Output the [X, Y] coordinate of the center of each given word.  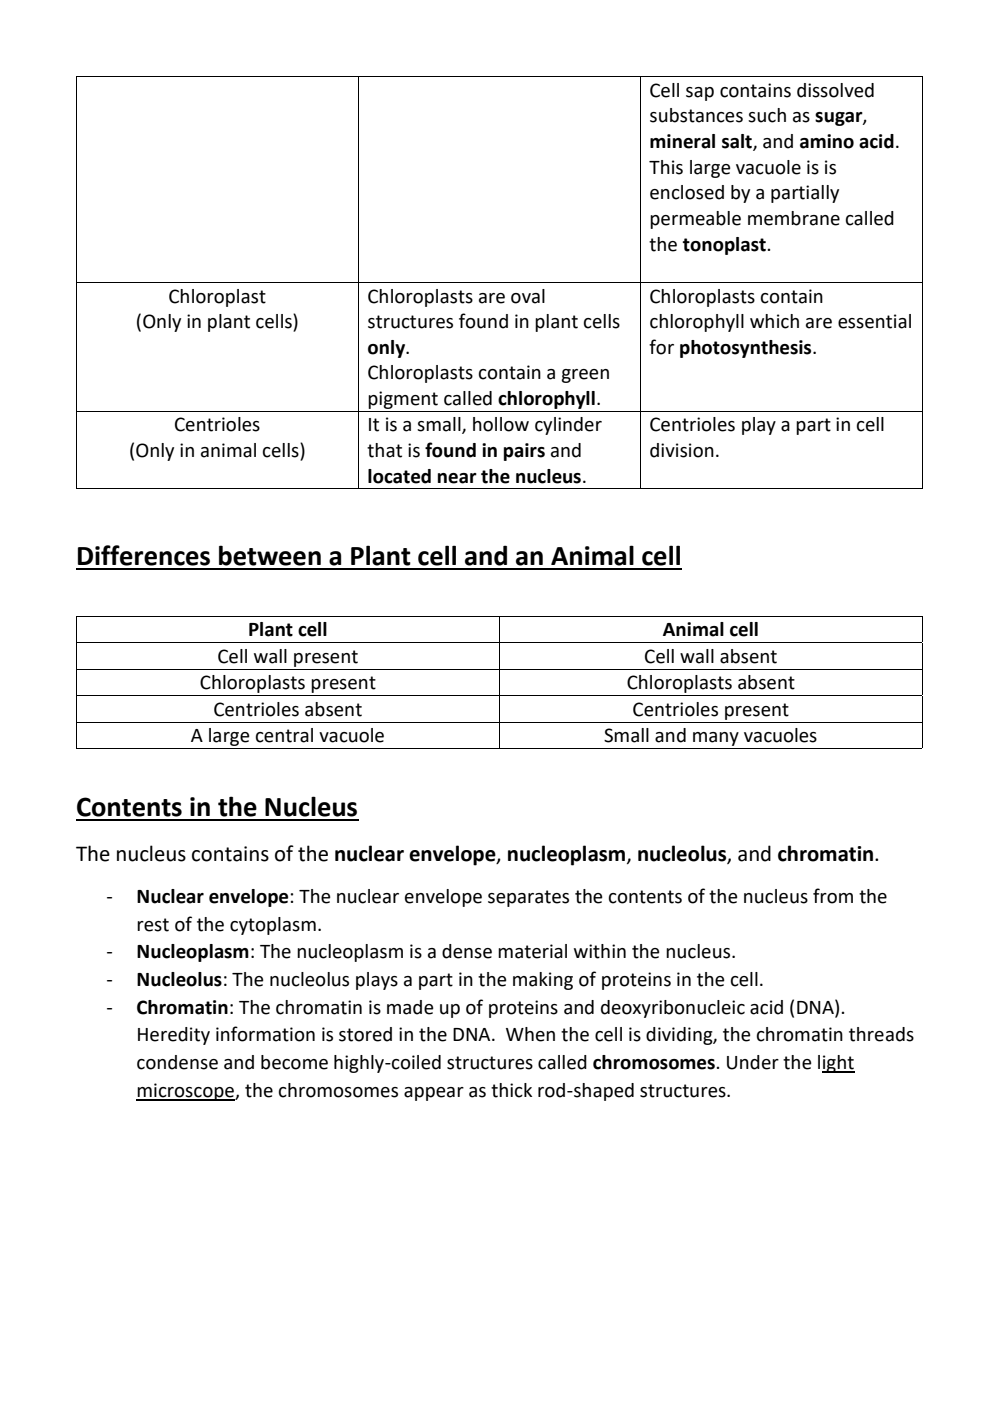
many [716, 740]
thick [511, 1090]
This [666, 167]
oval [528, 296]
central [284, 735]
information [265, 1034]
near [457, 478]
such [767, 115]
